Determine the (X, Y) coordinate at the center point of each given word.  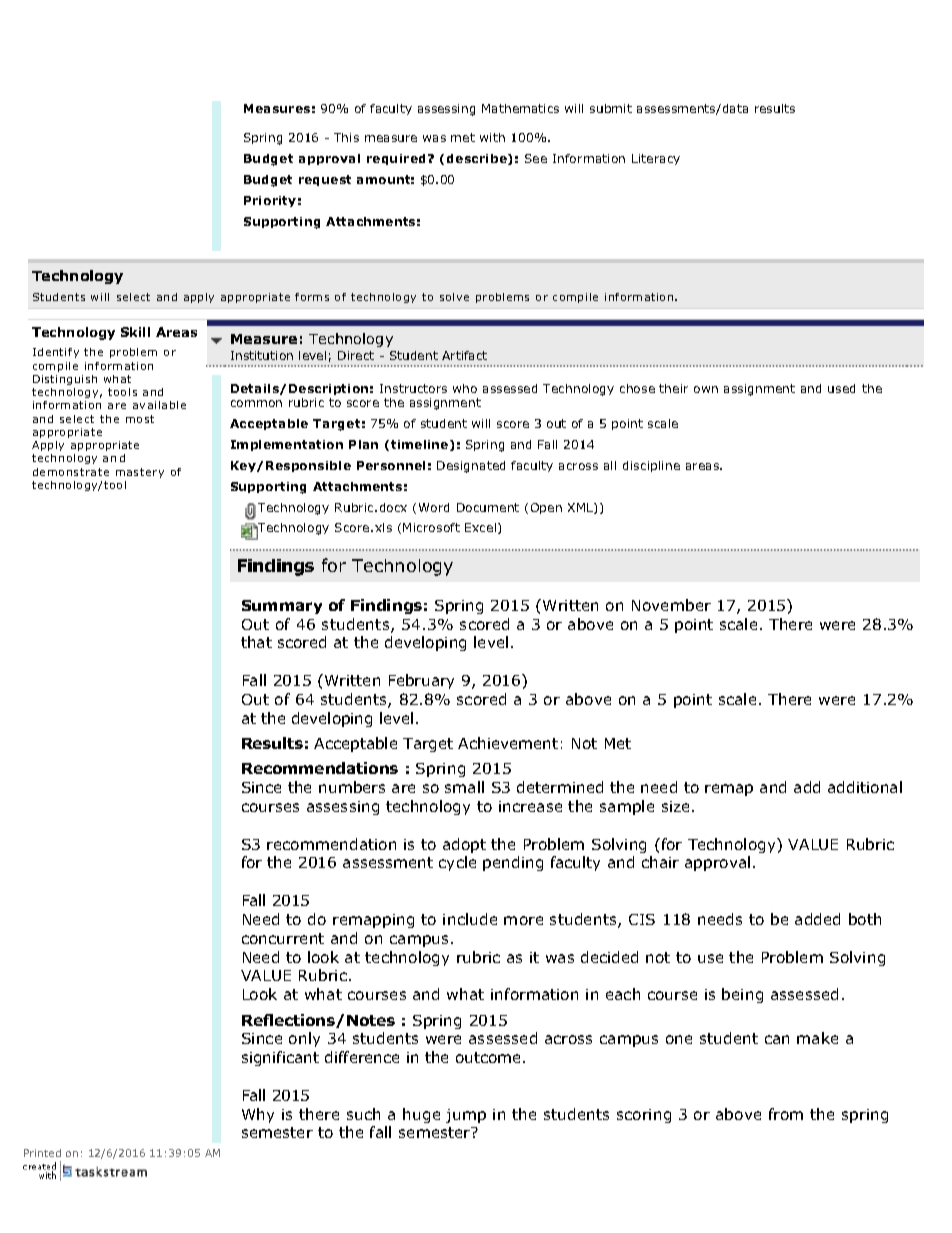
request (325, 180)
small (464, 787)
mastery (140, 473)
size (677, 806)
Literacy (656, 159)
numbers (352, 787)
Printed (42, 1153)
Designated (471, 467)
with (492, 137)
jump (466, 1116)
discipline (651, 466)
